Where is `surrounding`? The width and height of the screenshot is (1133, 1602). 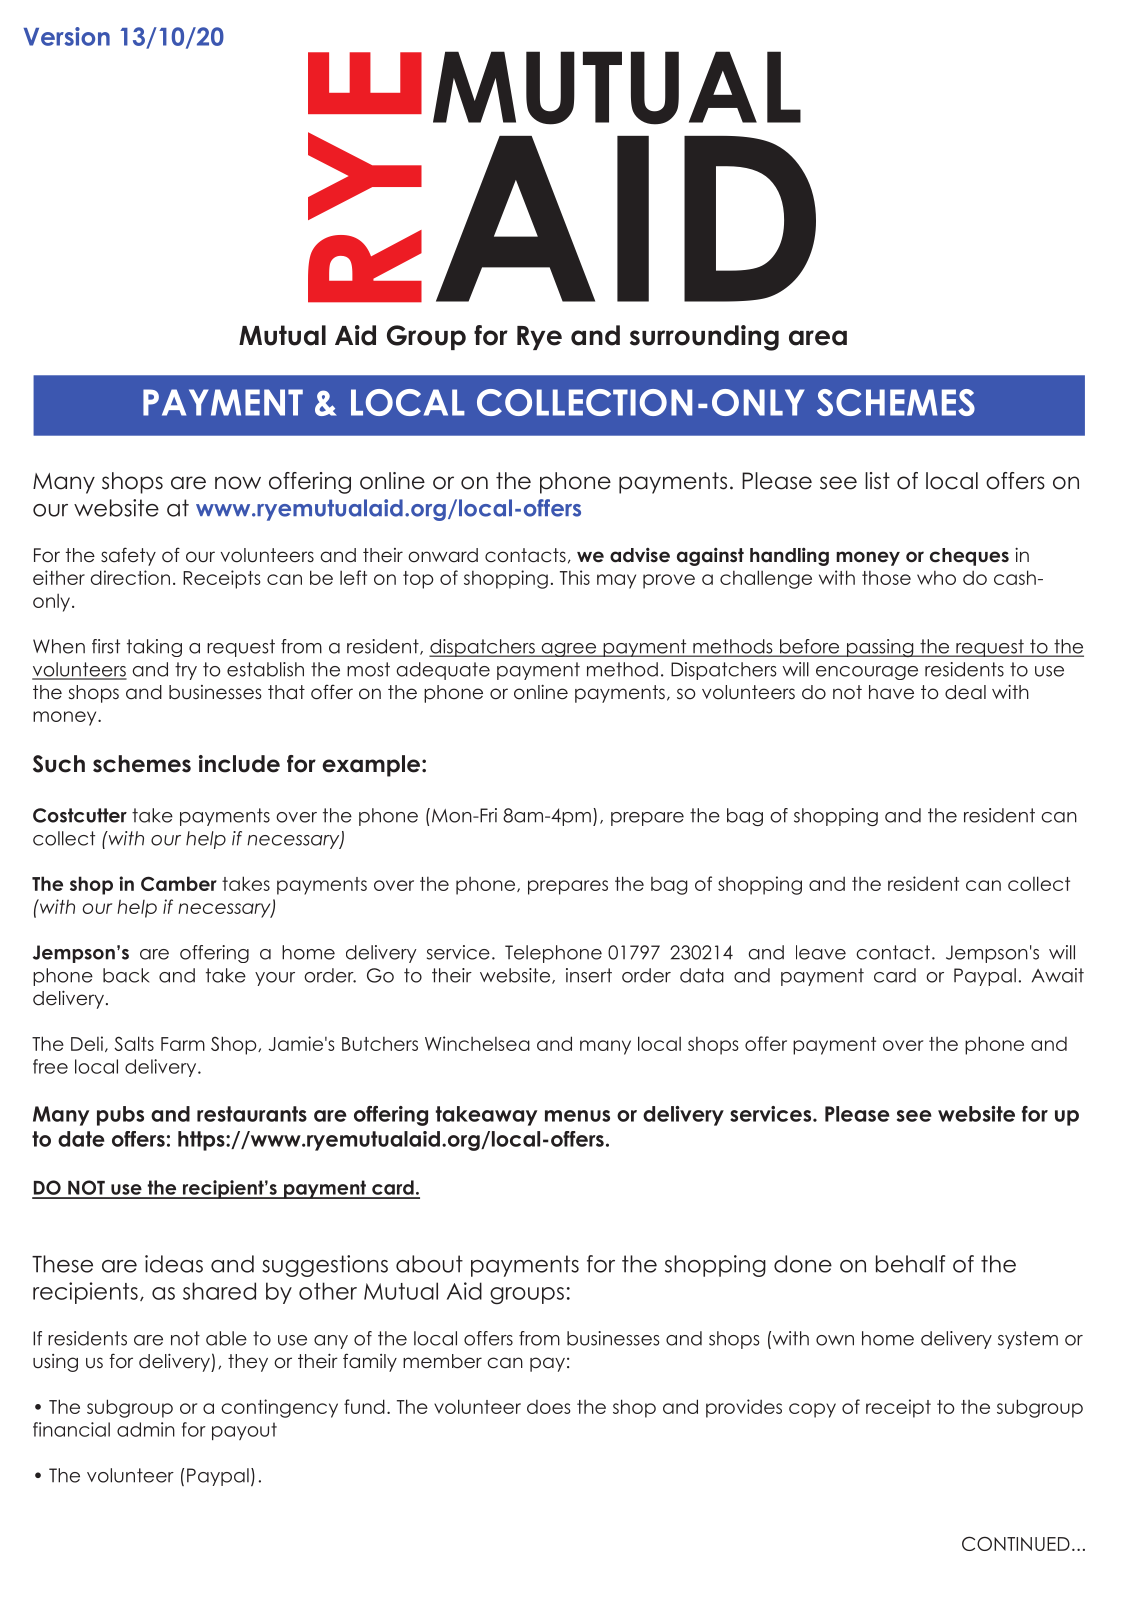
surrounding is located at coordinates (704, 338).
